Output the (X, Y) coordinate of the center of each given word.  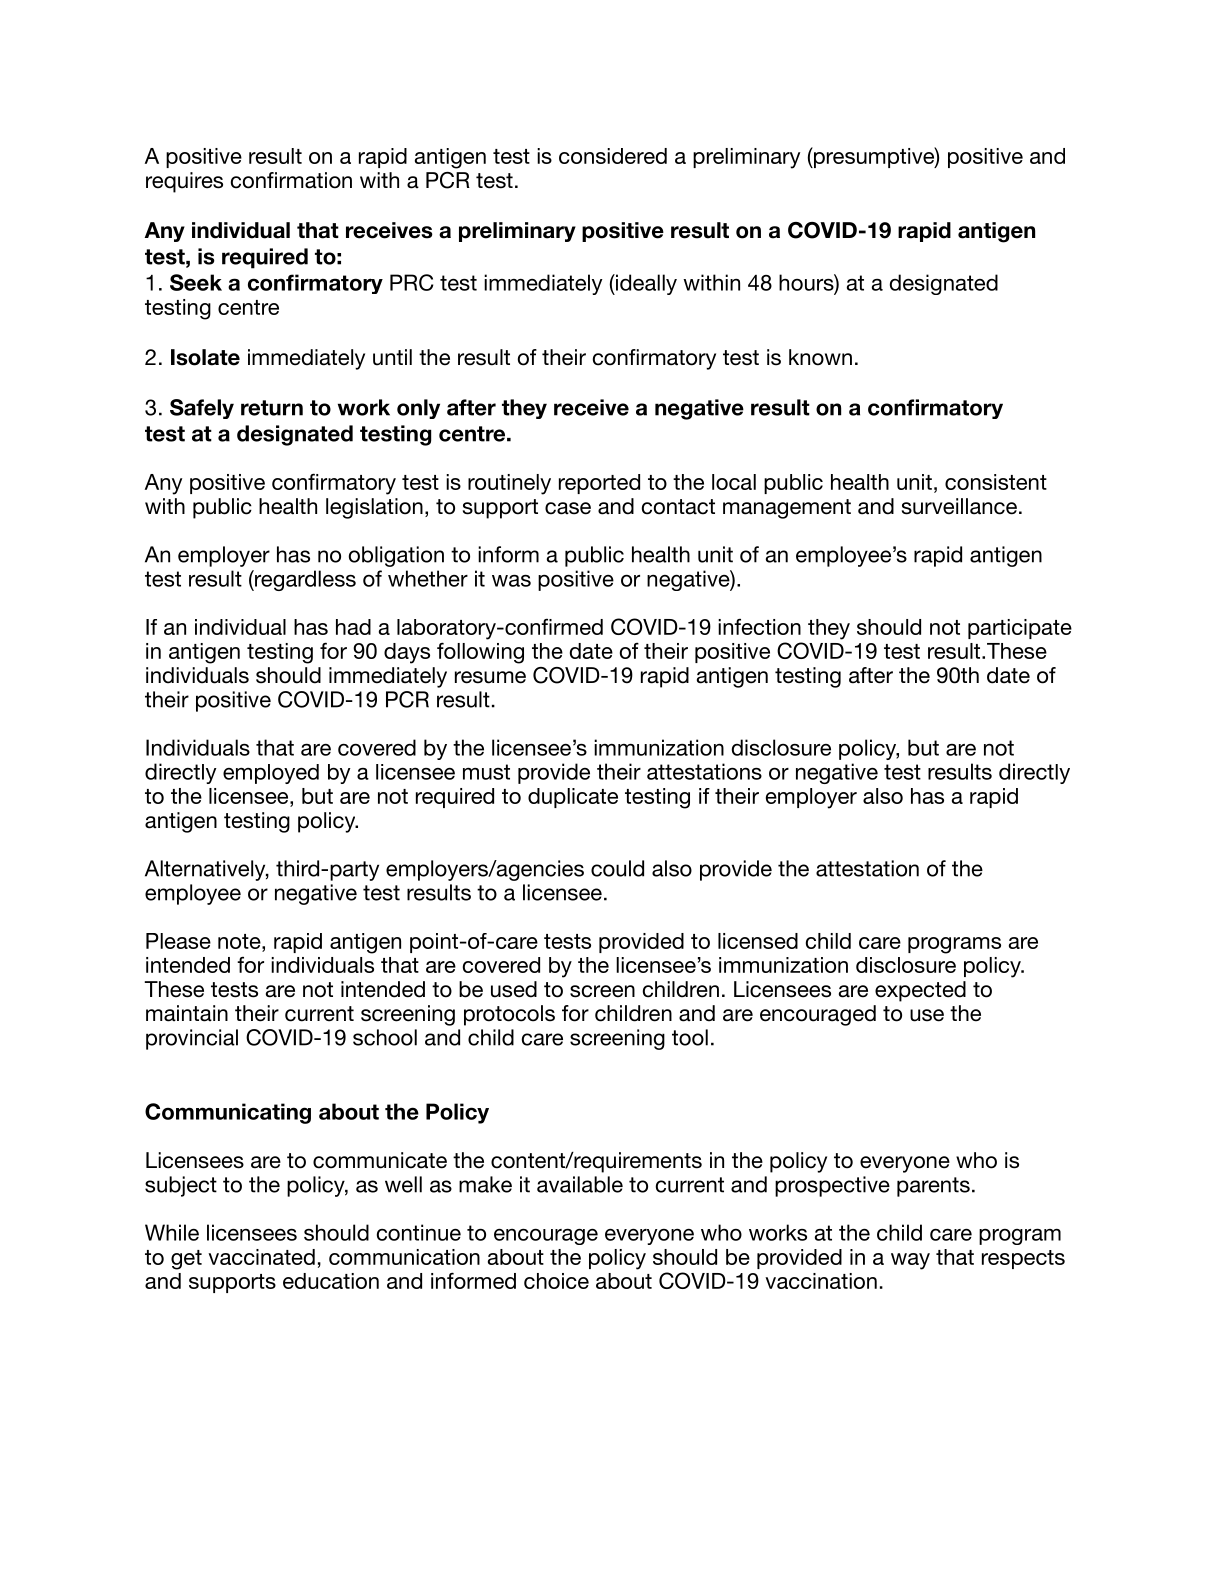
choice (556, 1281)
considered (613, 156)
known (820, 357)
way (910, 1261)
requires (184, 182)
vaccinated (261, 1257)
